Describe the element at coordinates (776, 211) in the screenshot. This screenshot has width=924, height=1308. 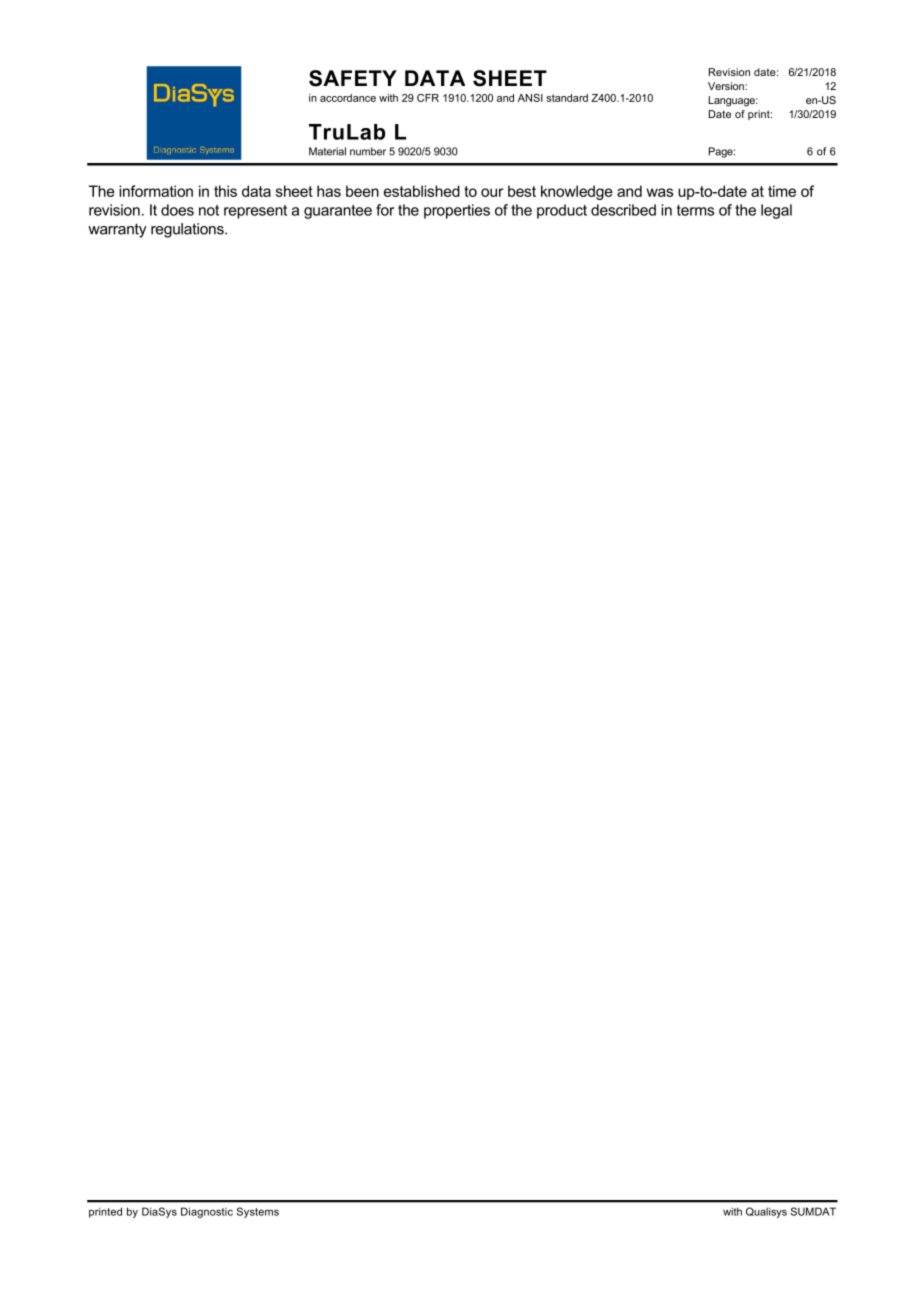
I see `legal` at that location.
